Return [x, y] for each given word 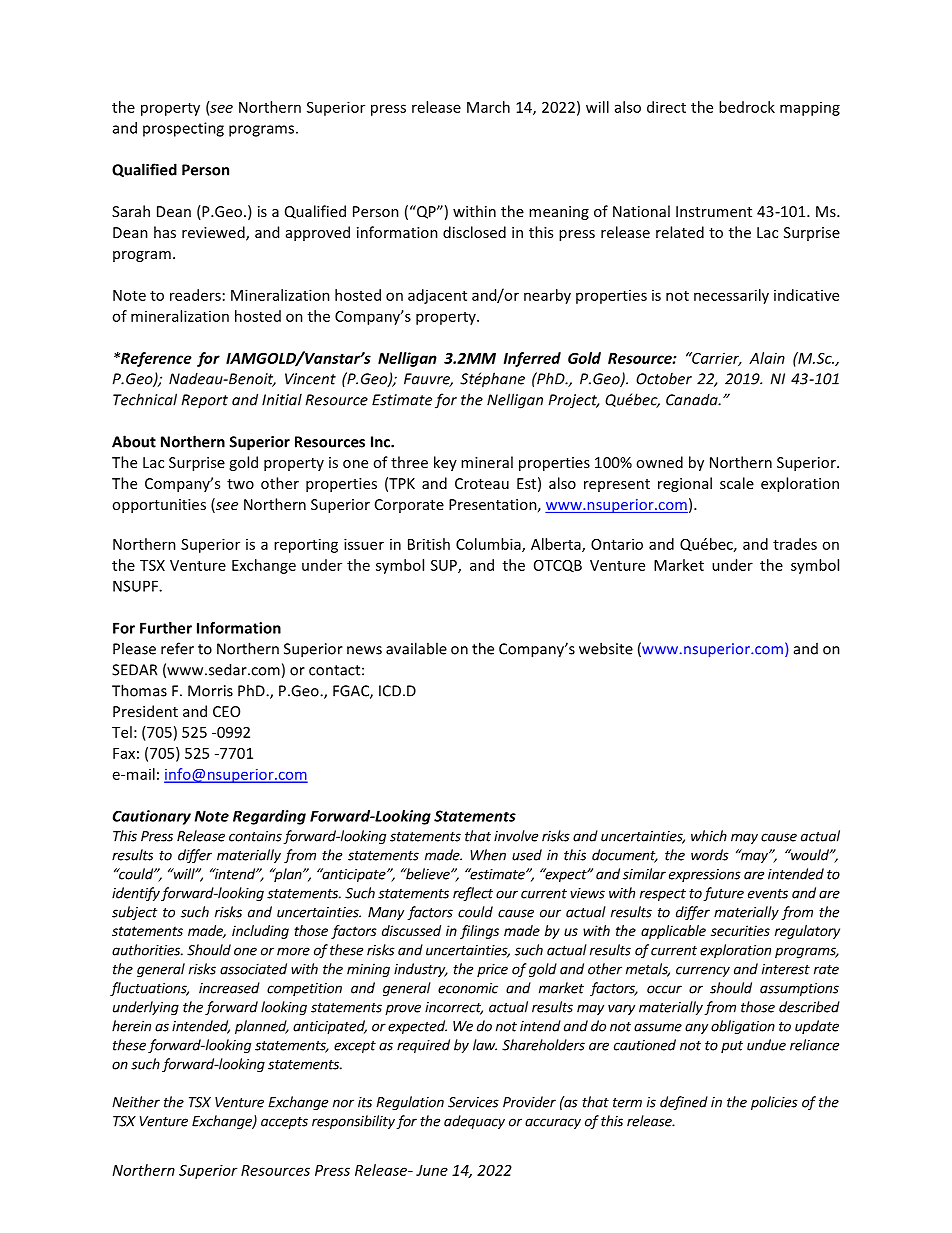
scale [737, 483]
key [445, 463]
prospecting [183, 129]
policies [774, 1103]
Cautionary [152, 817]
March [488, 107]
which [709, 836]
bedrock [747, 107]
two [240, 484]
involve [516, 836]
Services [473, 1102]
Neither [136, 1102]
